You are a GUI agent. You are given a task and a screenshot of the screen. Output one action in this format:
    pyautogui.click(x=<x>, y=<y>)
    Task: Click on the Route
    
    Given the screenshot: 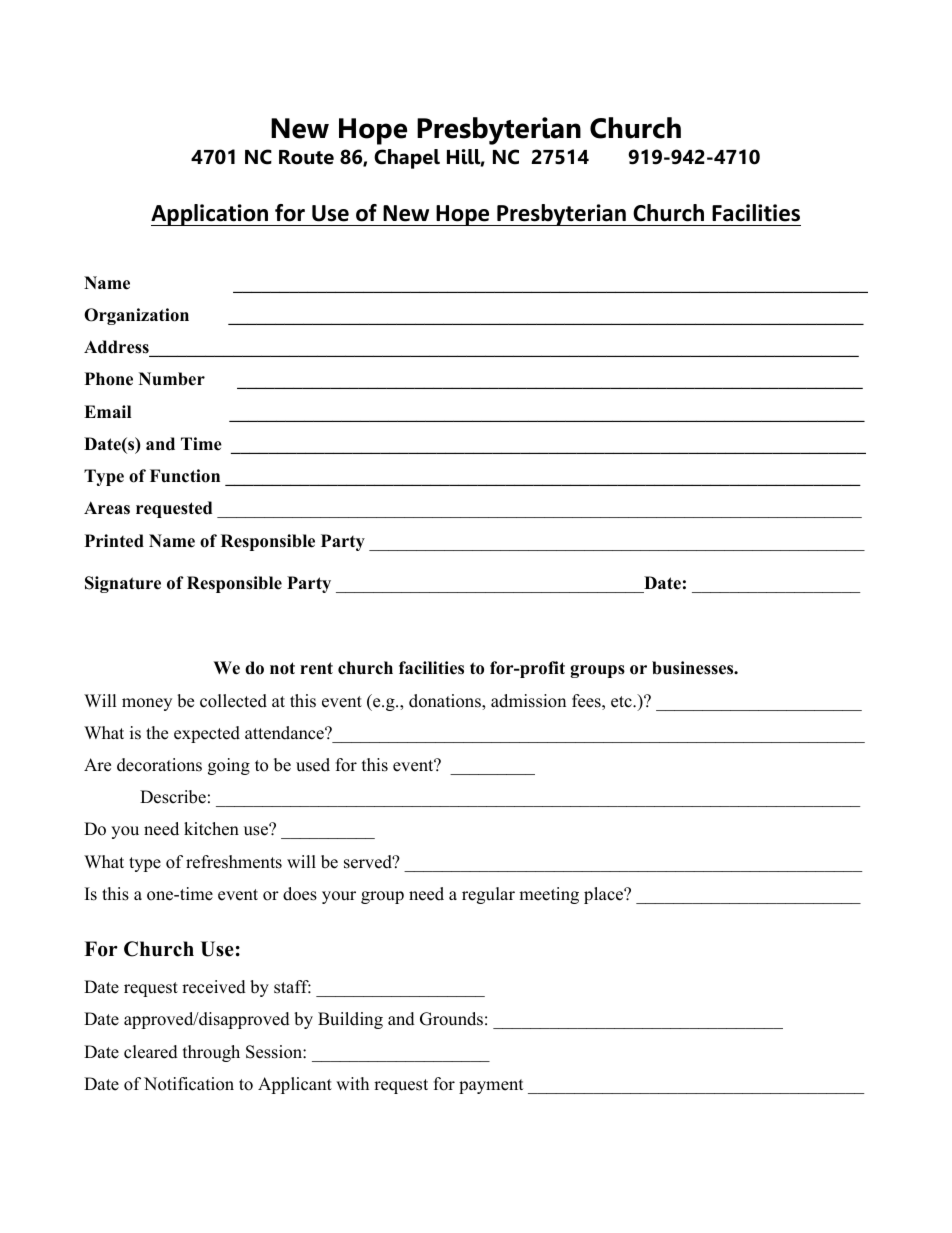 What is the action you would take?
    pyautogui.click(x=306, y=157)
